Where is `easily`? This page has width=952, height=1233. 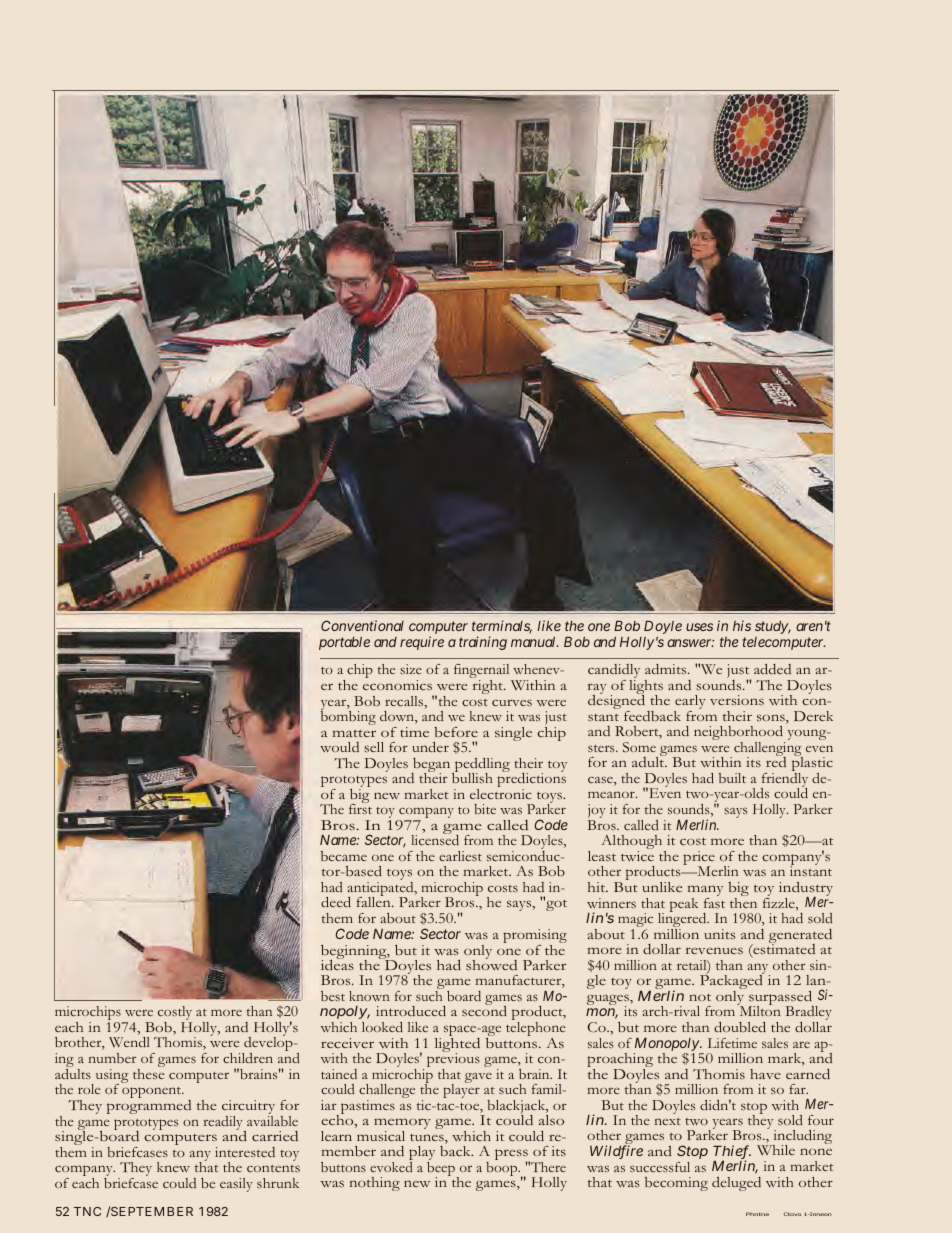
easily is located at coordinates (236, 1185).
